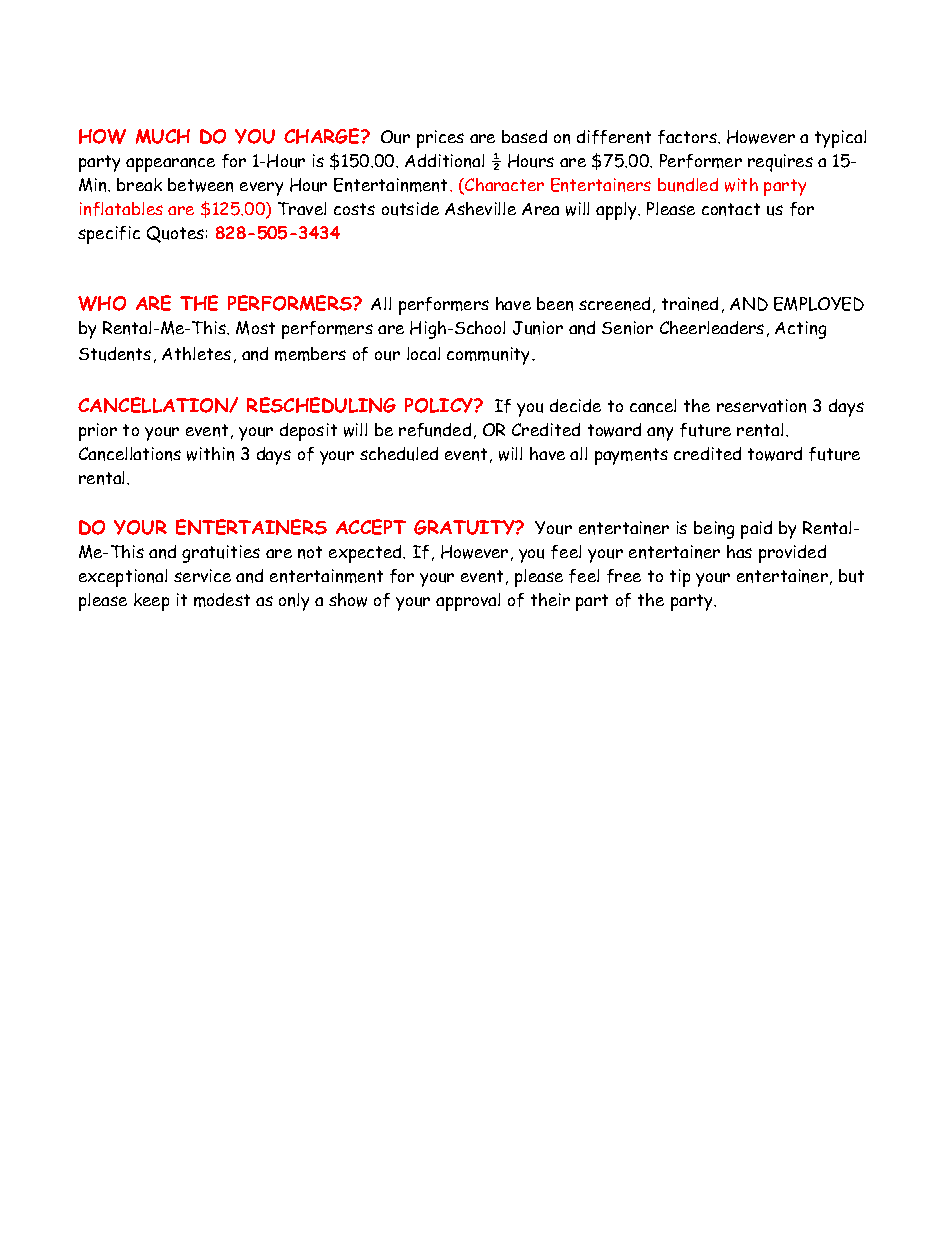 The height and width of the screenshot is (1233, 952). What do you see at coordinates (555, 304) in the screenshot?
I see `been` at bounding box center [555, 304].
